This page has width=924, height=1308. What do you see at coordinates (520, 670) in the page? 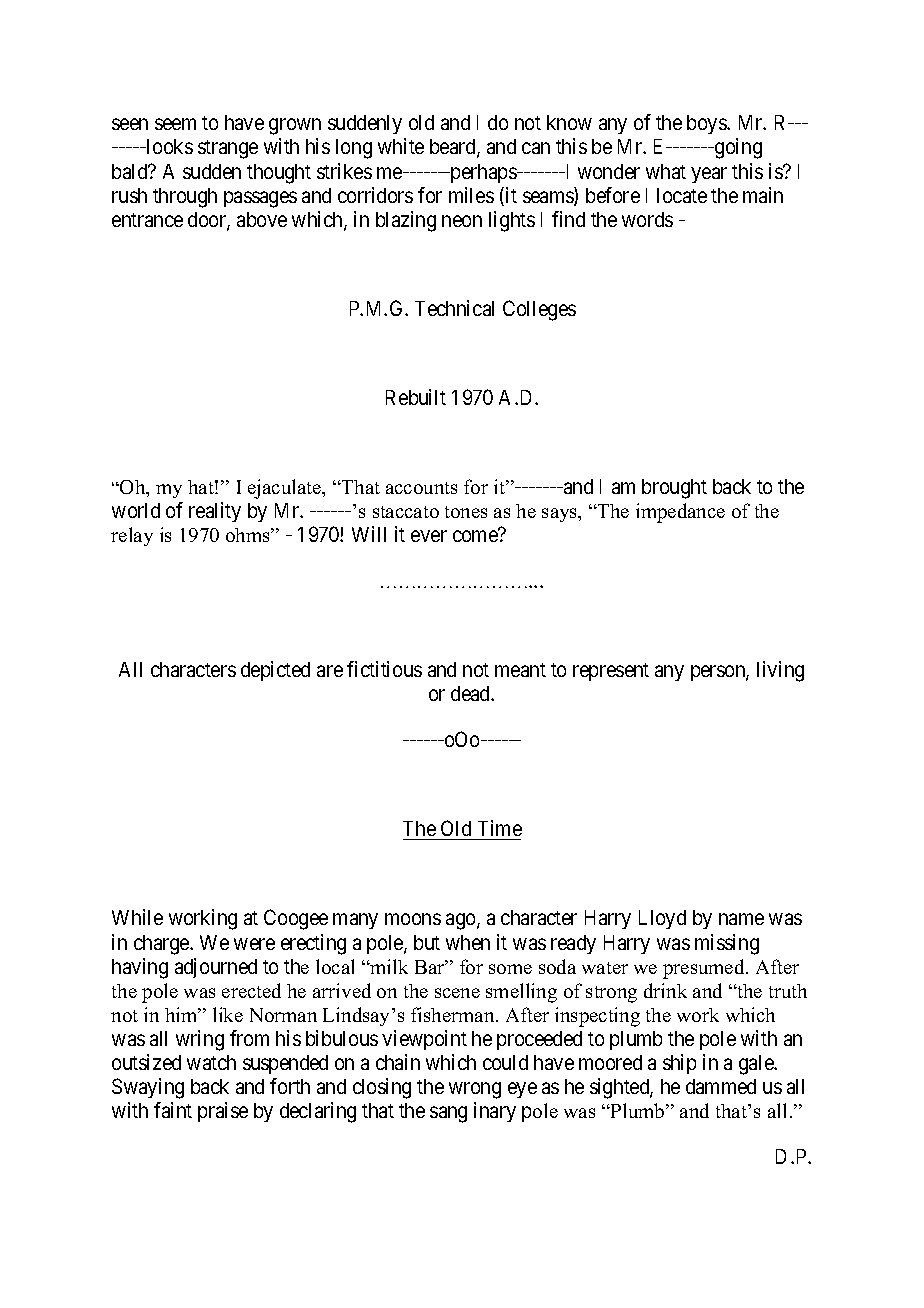
I see `meant` at bounding box center [520, 670].
